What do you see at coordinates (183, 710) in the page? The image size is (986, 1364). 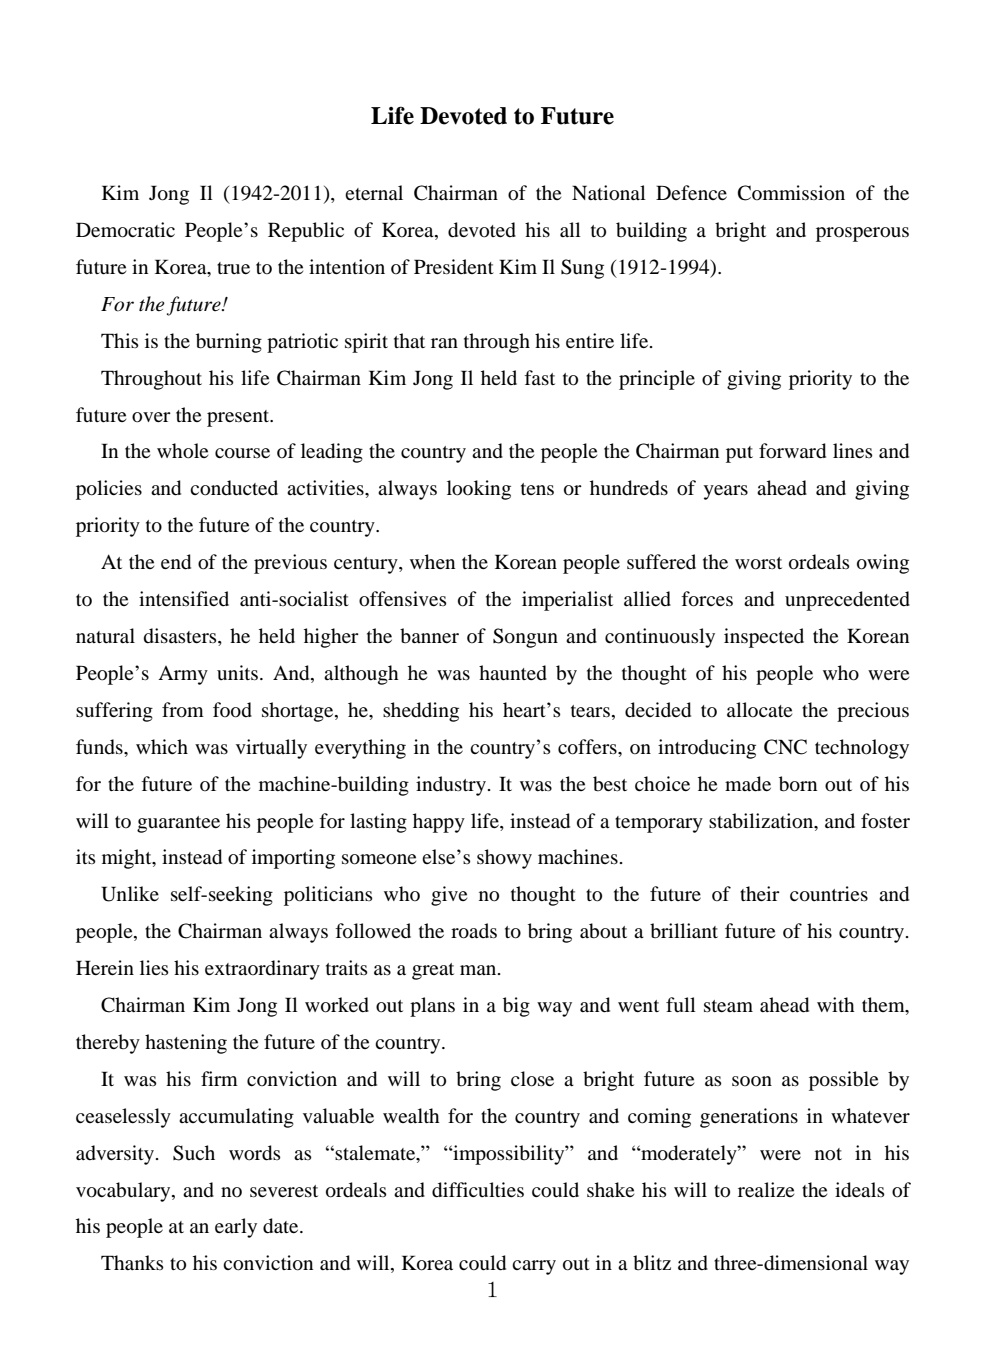 I see `from` at bounding box center [183, 710].
